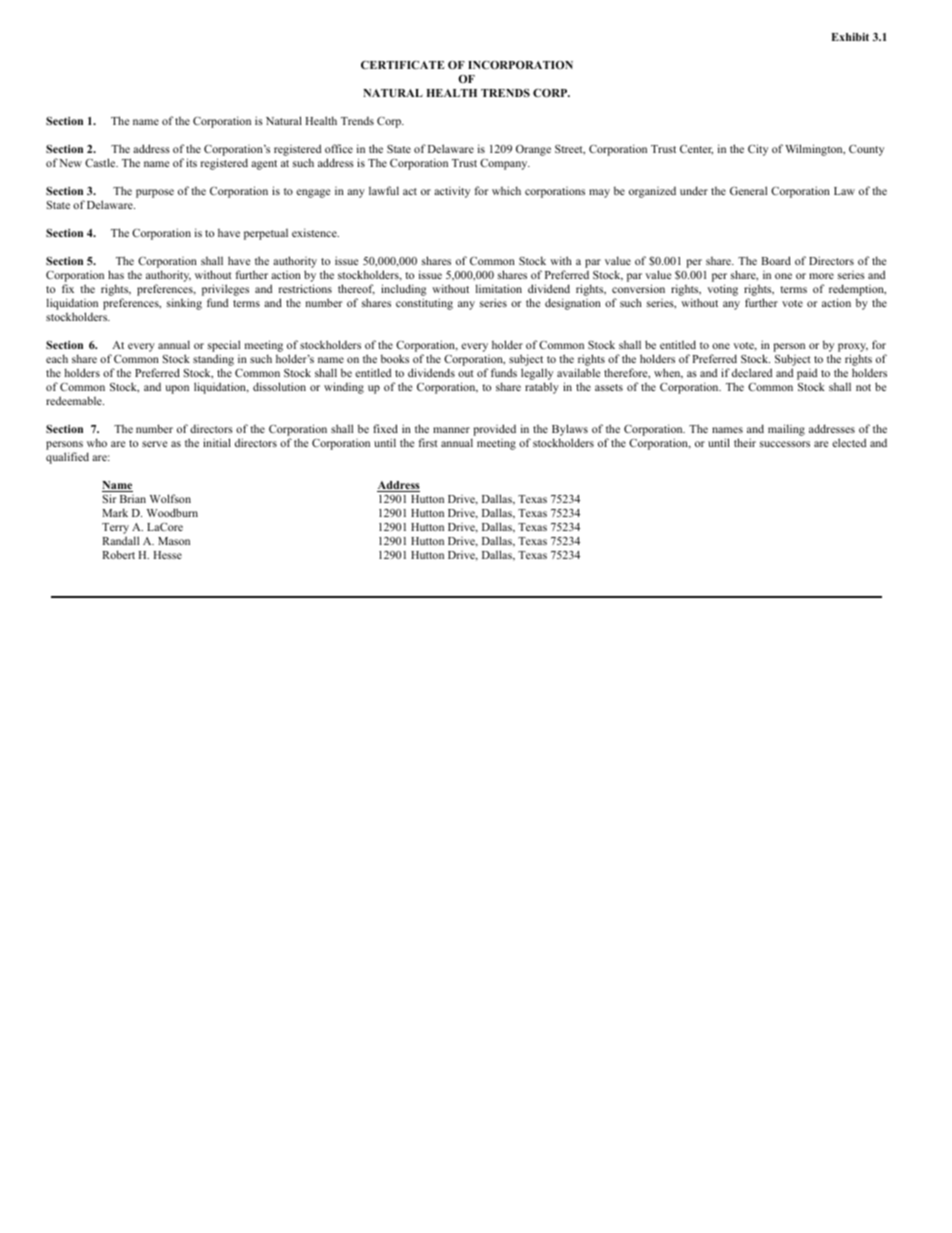 This page has width=952, height=1233. I want to click on manner, so click(451, 430).
